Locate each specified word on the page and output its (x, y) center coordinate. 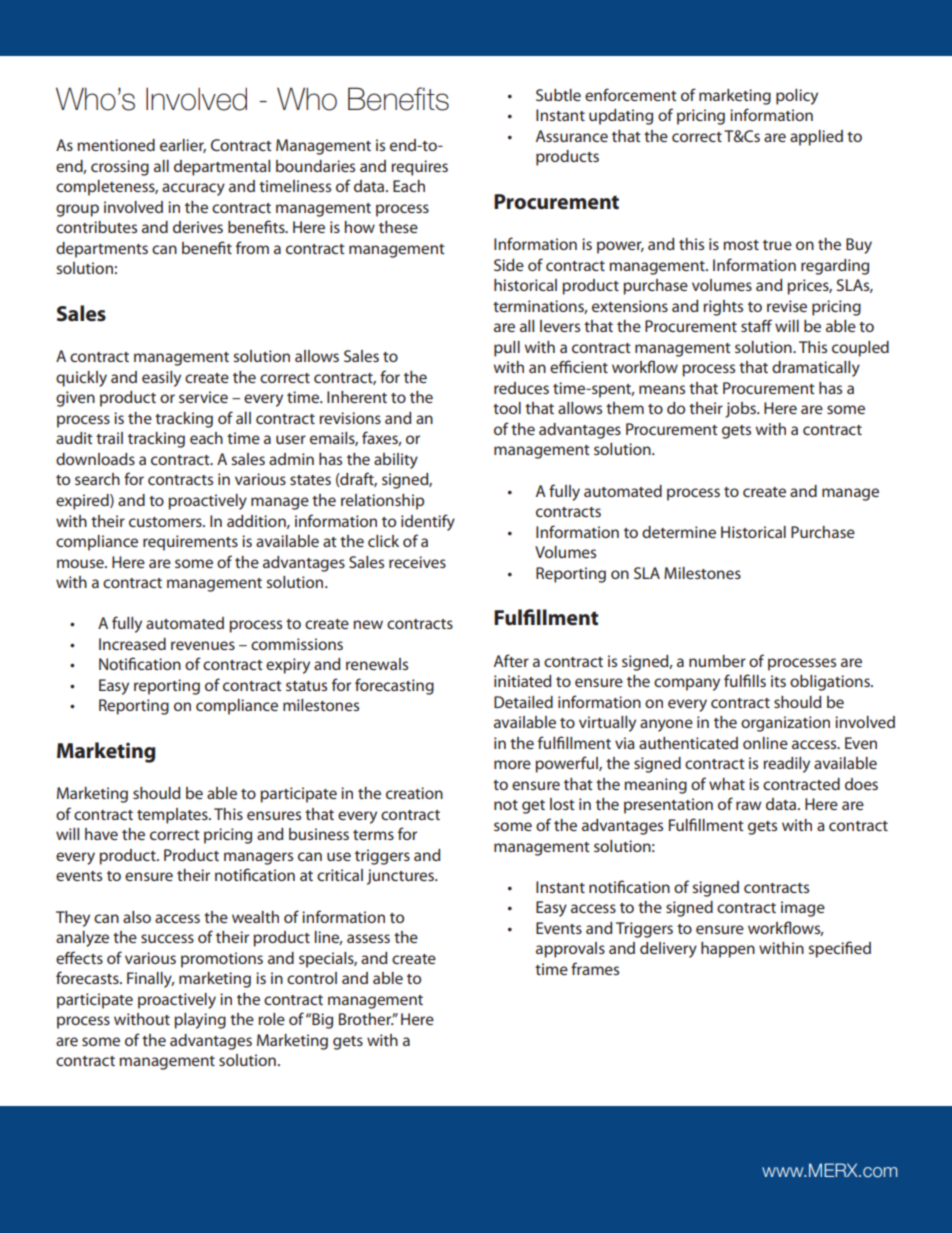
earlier (183, 146)
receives (417, 562)
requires (419, 168)
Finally (150, 980)
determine (679, 532)
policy (797, 97)
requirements (190, 543)
